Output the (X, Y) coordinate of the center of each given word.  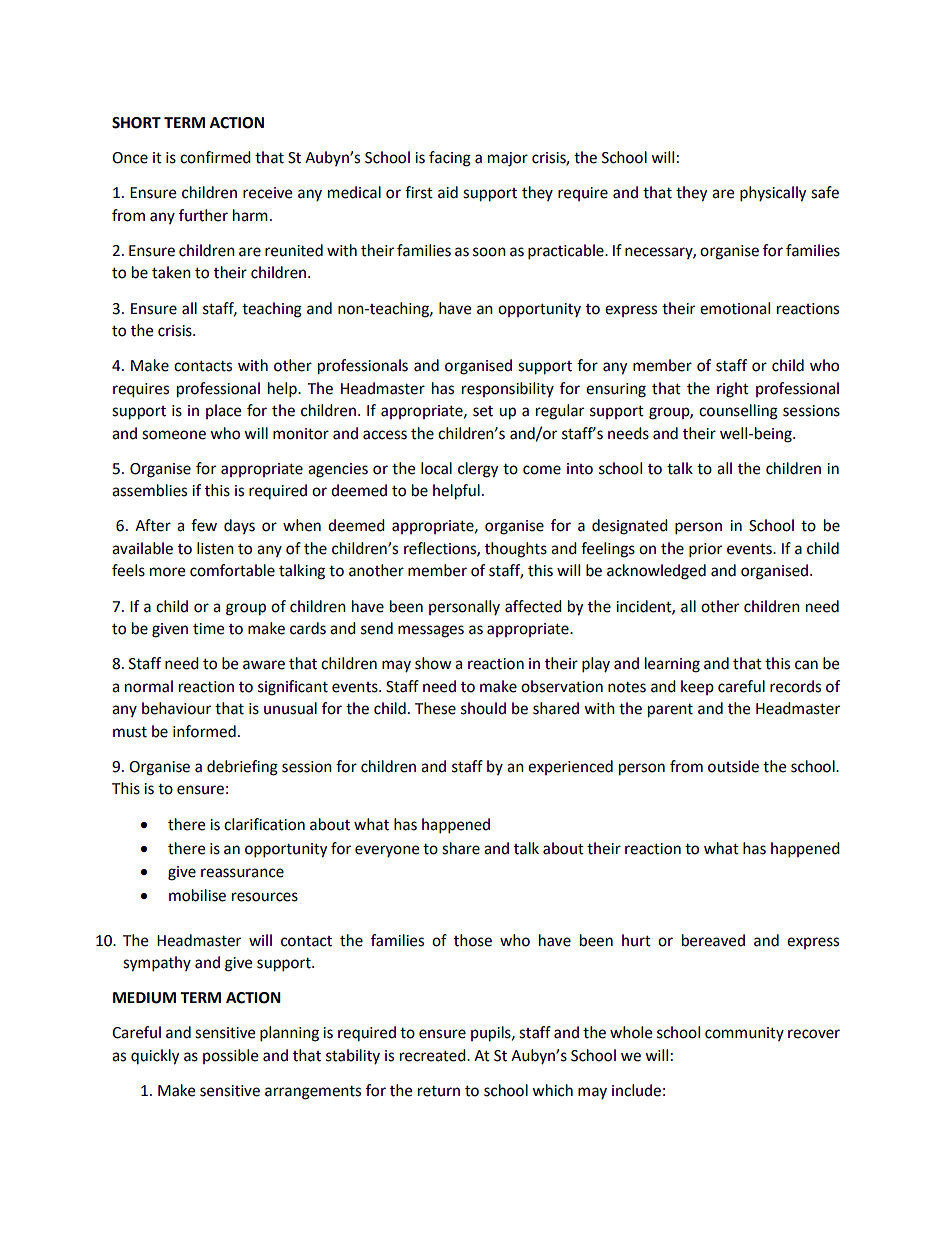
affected (533, 606)
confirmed (215, 157)
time (208, 629)
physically (773, 194)
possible (230, 1056)
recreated (434, 1055)
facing (450, 159)
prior (705, 550)
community (744, 1034)
